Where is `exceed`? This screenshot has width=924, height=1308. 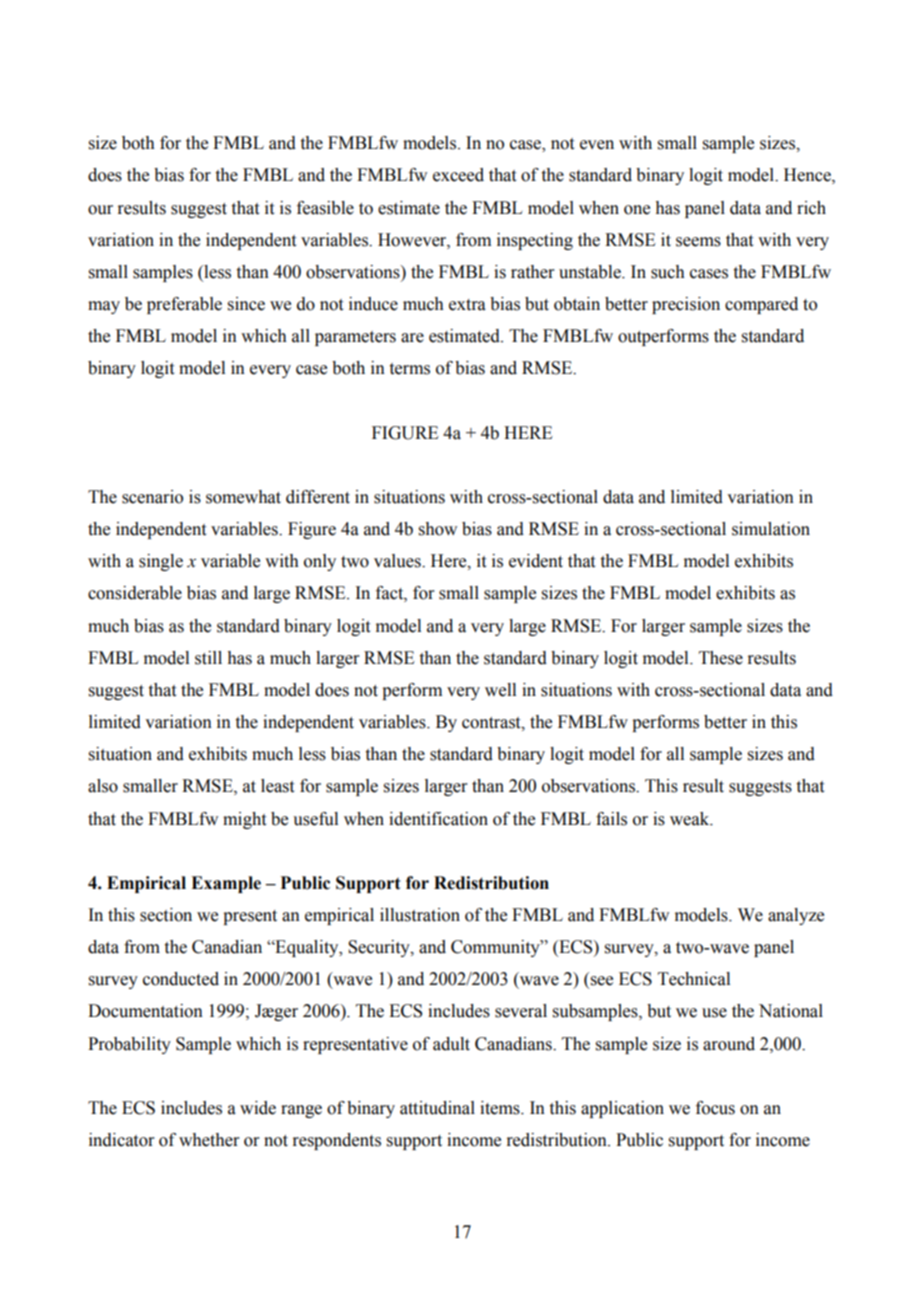
exceed is located at coordinates (458, 175).
